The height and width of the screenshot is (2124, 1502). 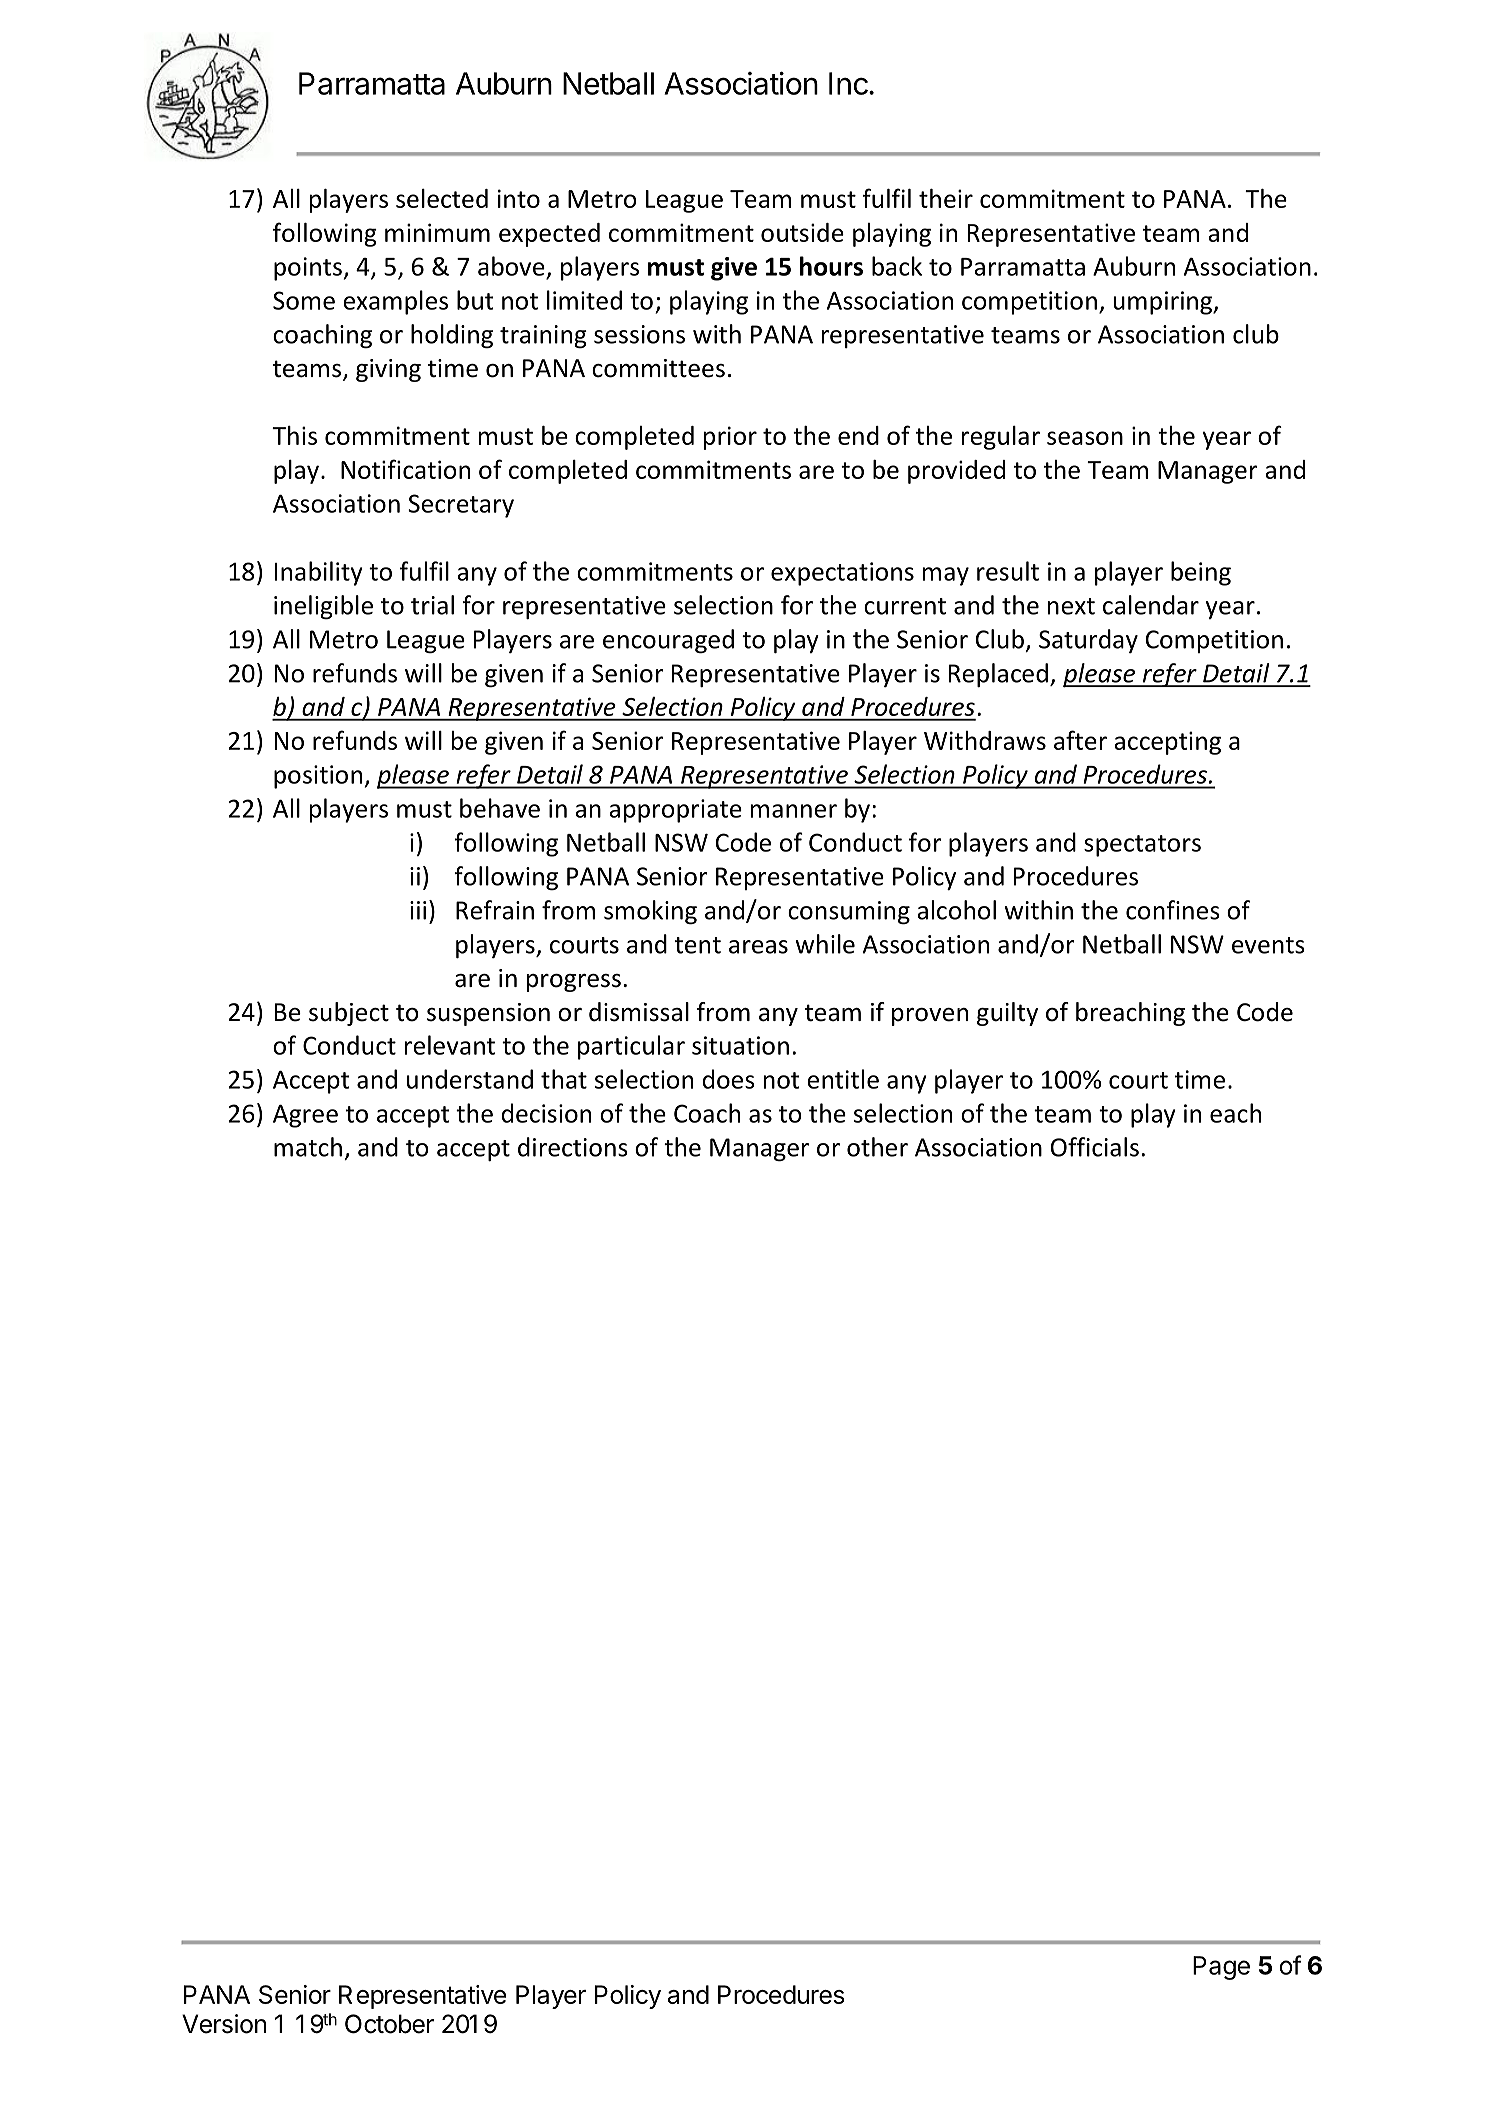 I want to click on Page, so click(x=1221, y=1968).
